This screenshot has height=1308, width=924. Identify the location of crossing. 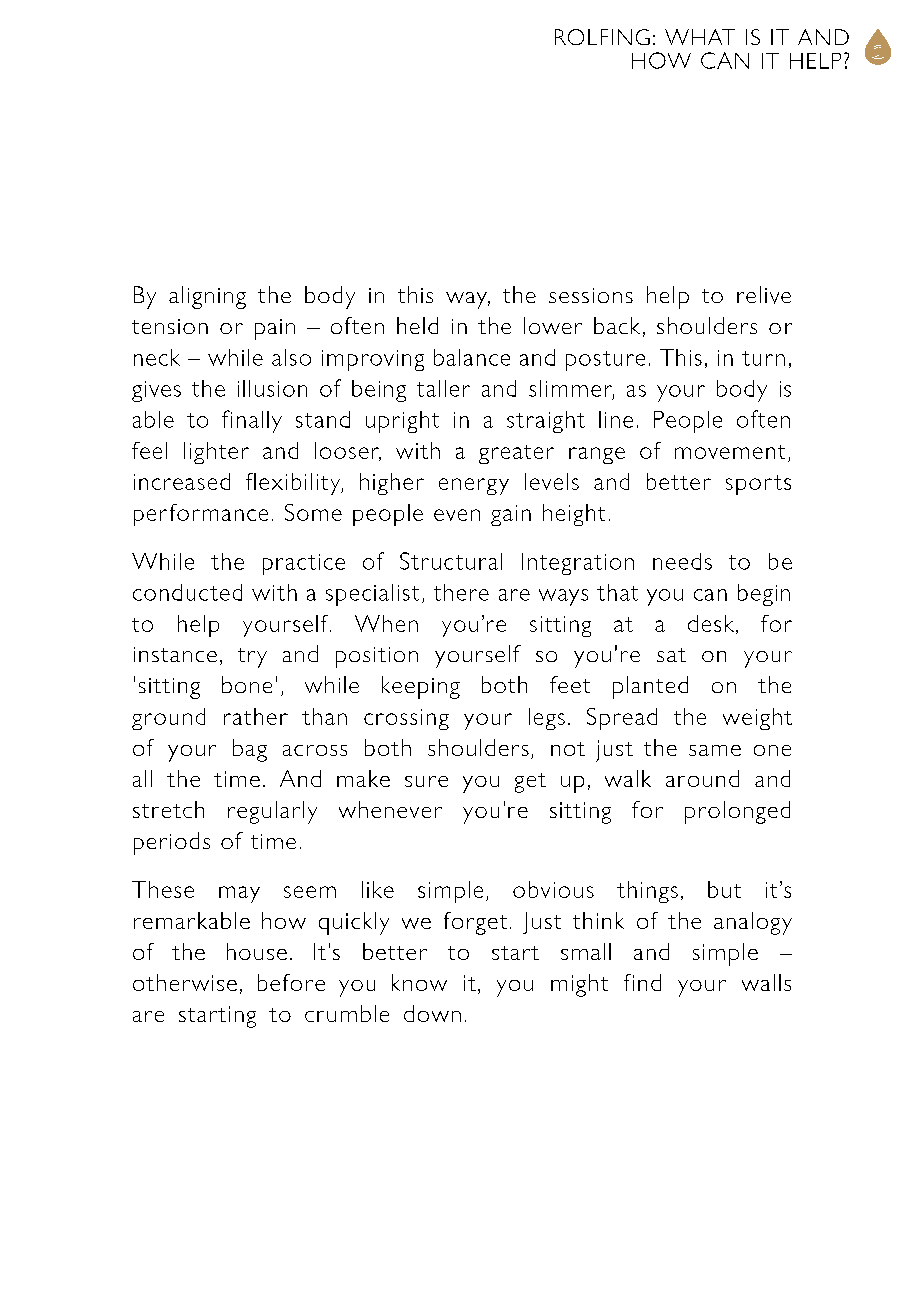
(406, 719).
